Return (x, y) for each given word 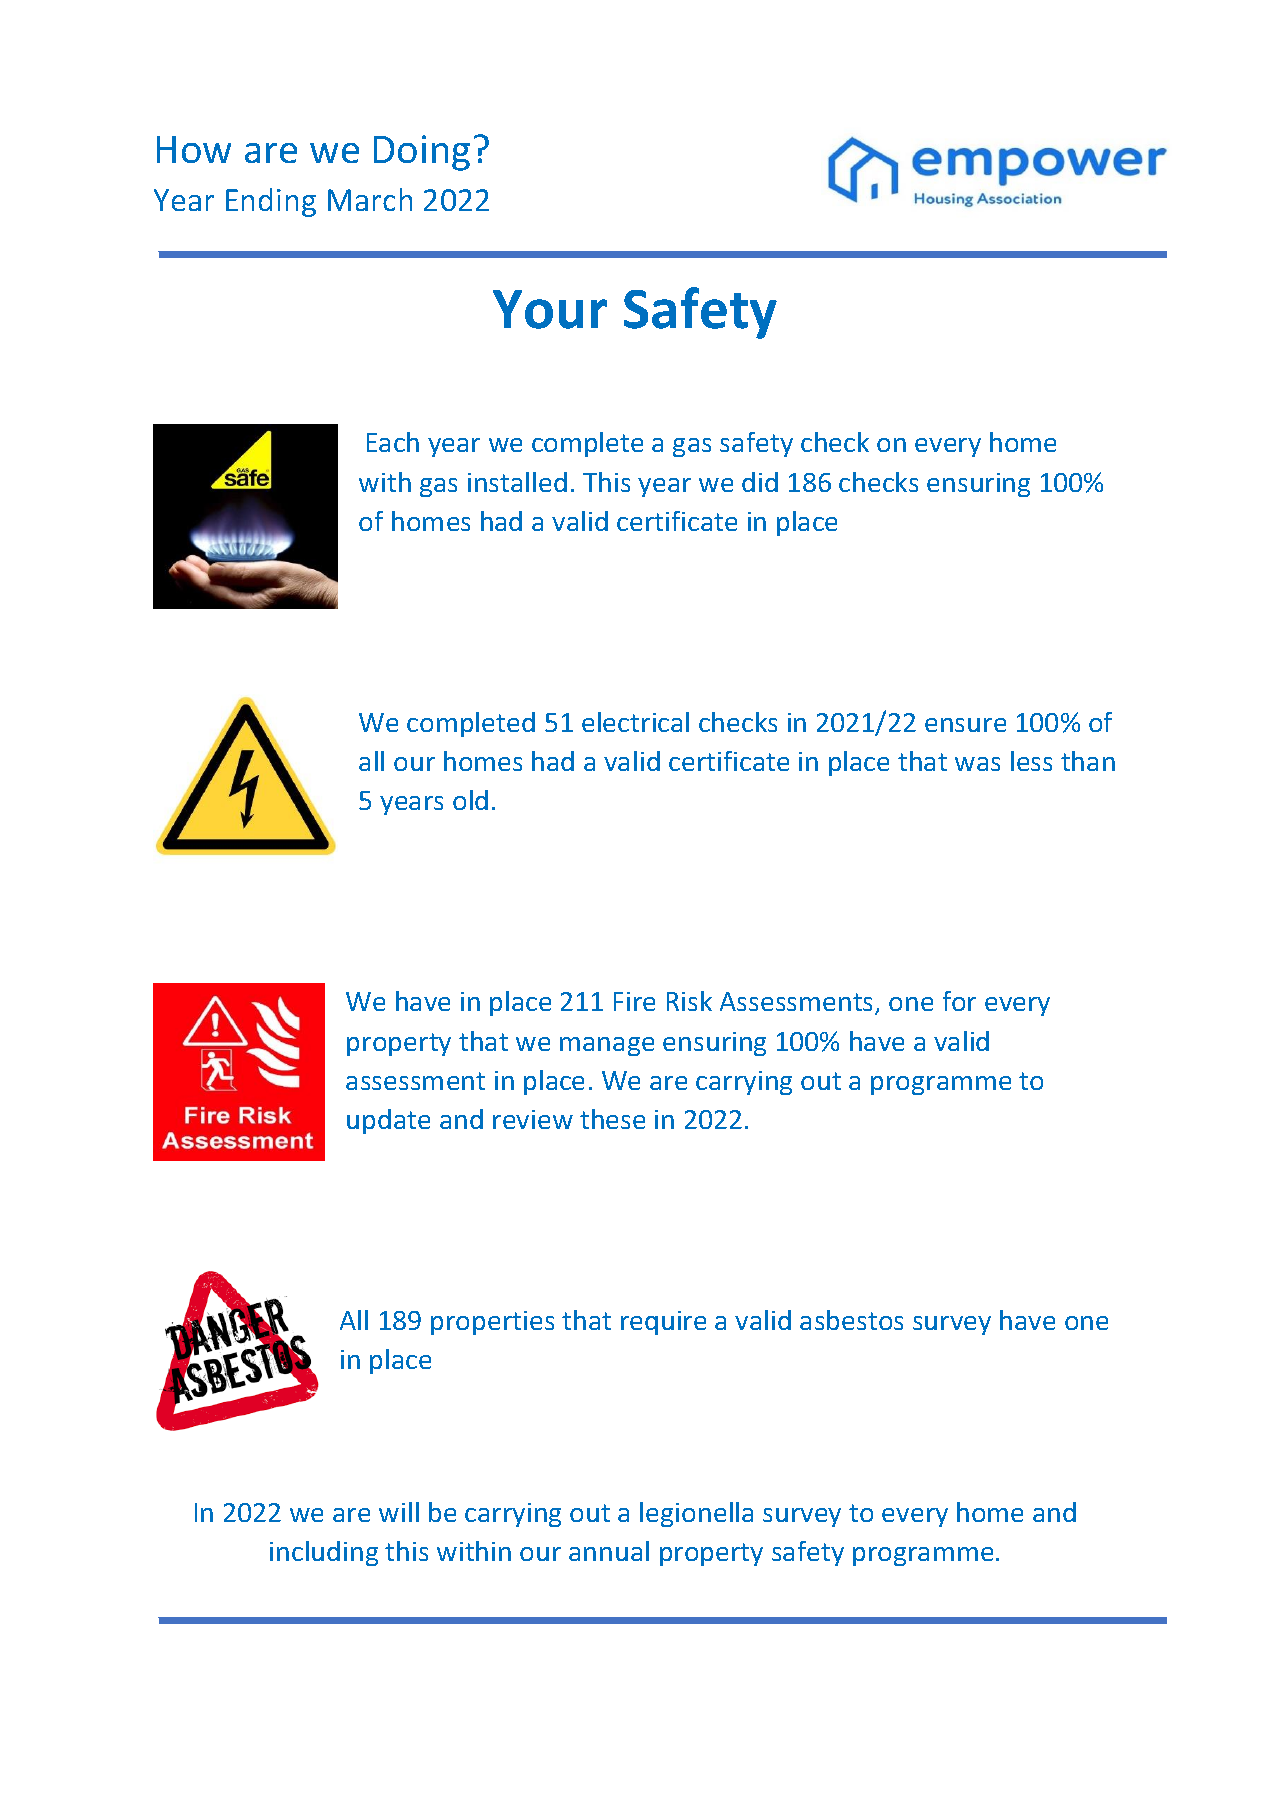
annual (609, 1551)
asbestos (851, 1320)
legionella (696, 1514)
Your (550, 309)
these (612, 1119)
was (977, 764)
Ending (271, 202)
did (760, 482)
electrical (635, 722)
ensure (965, 725)
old (470, 800)
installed (517, 482)
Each (393, 442)
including (324, 1553)
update (388, 1121)
